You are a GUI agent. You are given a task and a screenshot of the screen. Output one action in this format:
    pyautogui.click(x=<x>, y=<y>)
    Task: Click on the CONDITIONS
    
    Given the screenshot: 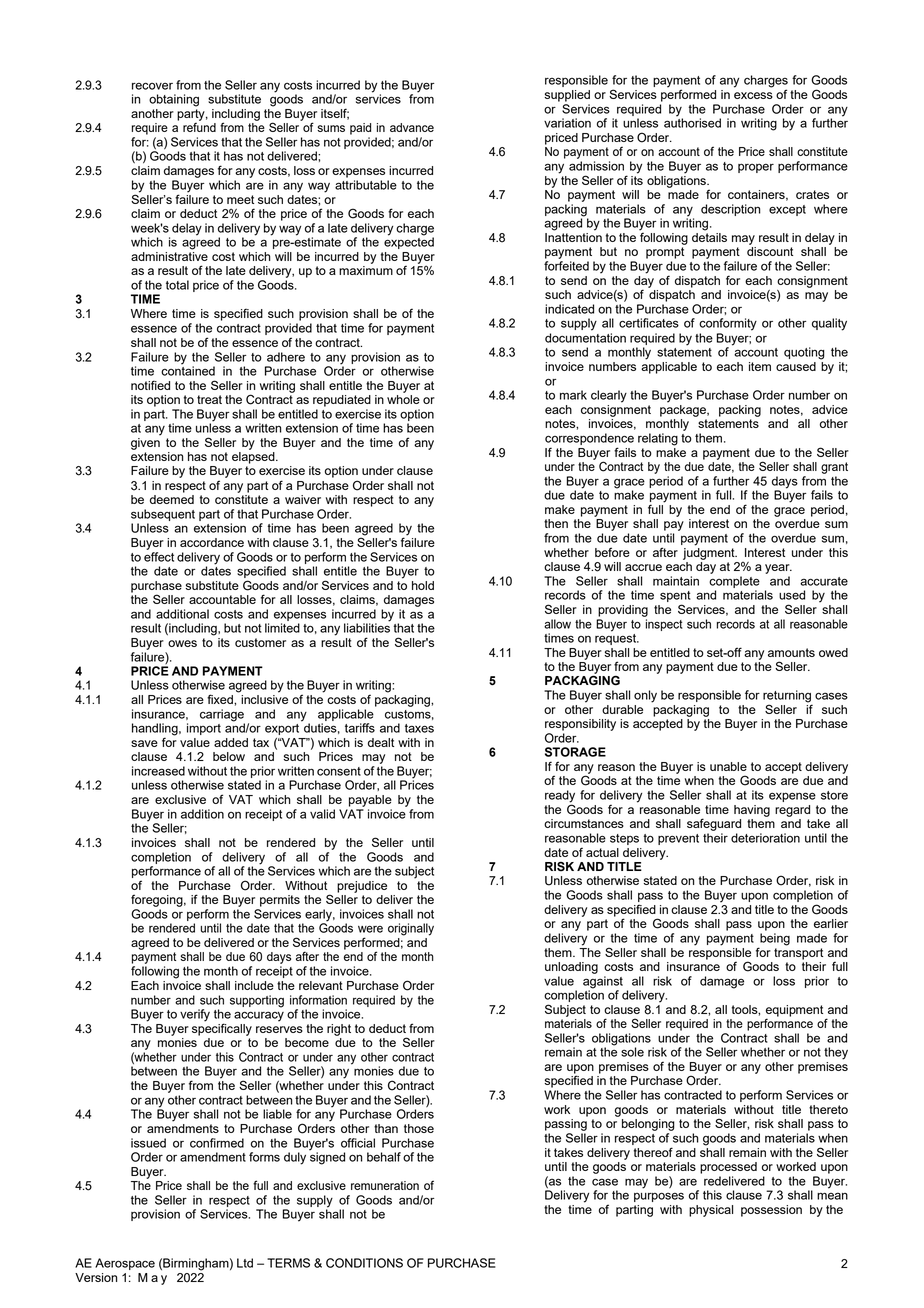 What is the action you would take?
    pyautogui.click(x=364, y=1263)
